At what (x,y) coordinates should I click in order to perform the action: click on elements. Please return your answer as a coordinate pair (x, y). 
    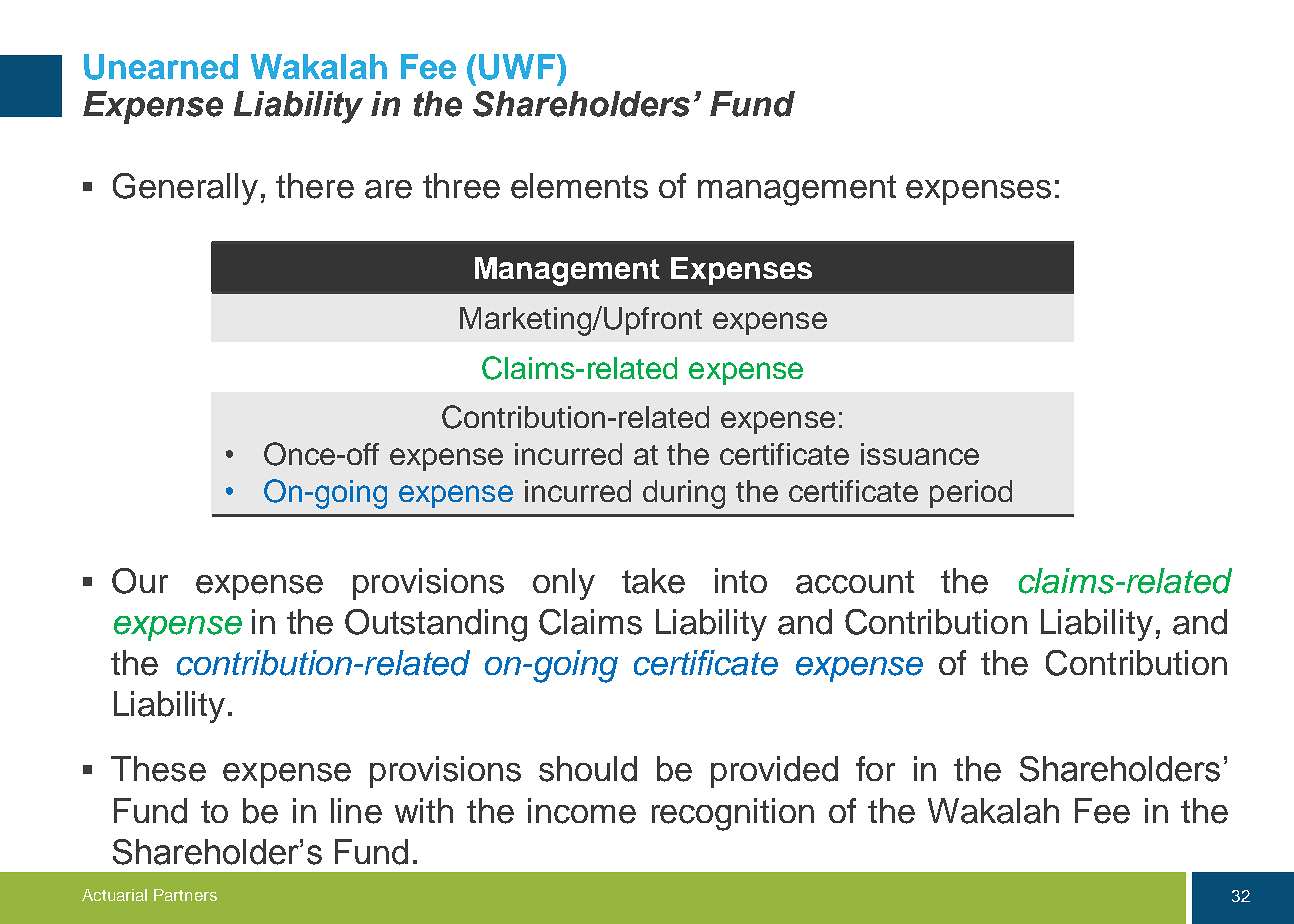
    Looking at the image, I should click on (579, 186).
